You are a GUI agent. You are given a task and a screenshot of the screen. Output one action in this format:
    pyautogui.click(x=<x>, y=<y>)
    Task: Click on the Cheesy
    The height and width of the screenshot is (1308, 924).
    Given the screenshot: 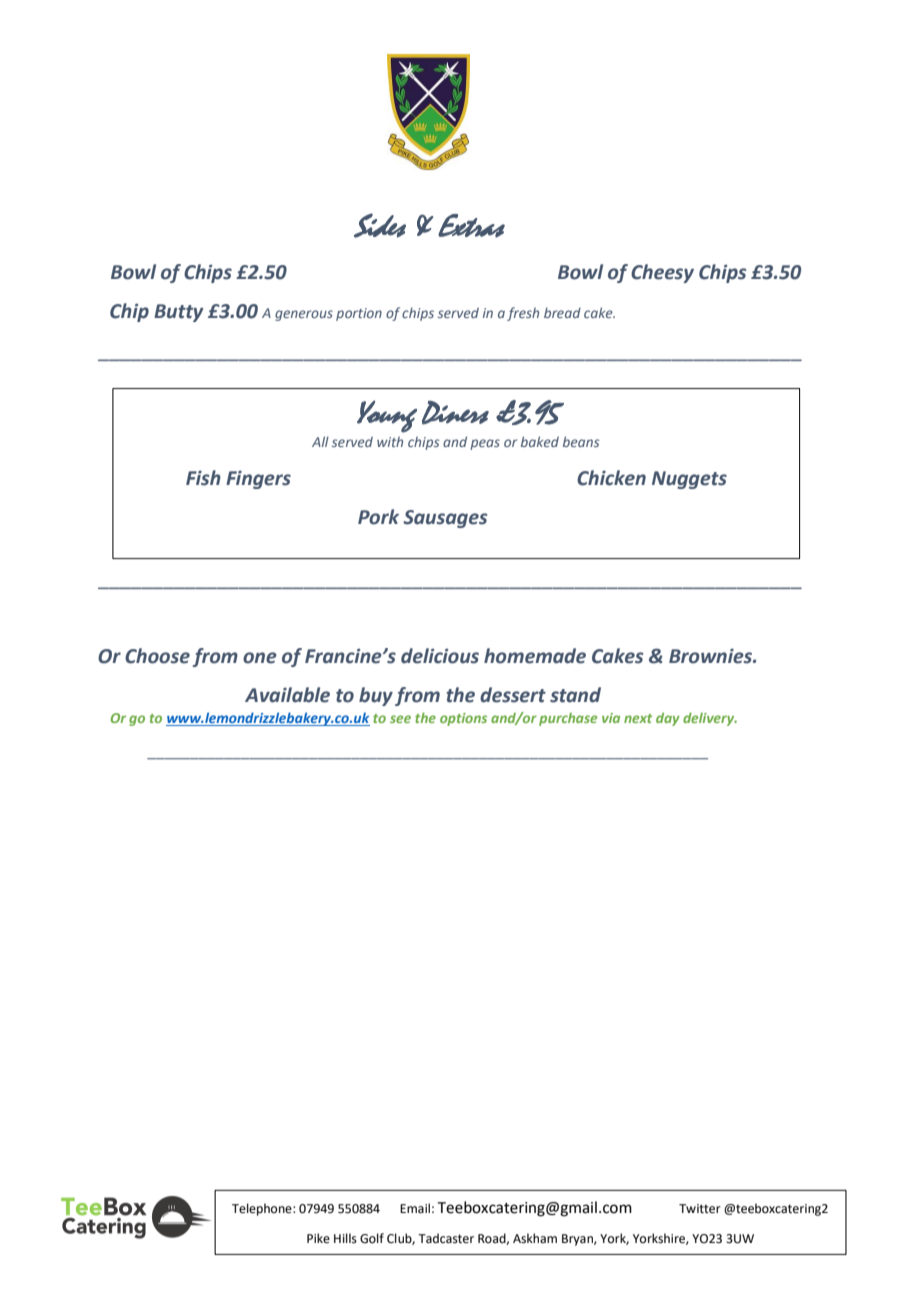 What is the action you would take?
    pyautogui.click(x=662, y=273)
